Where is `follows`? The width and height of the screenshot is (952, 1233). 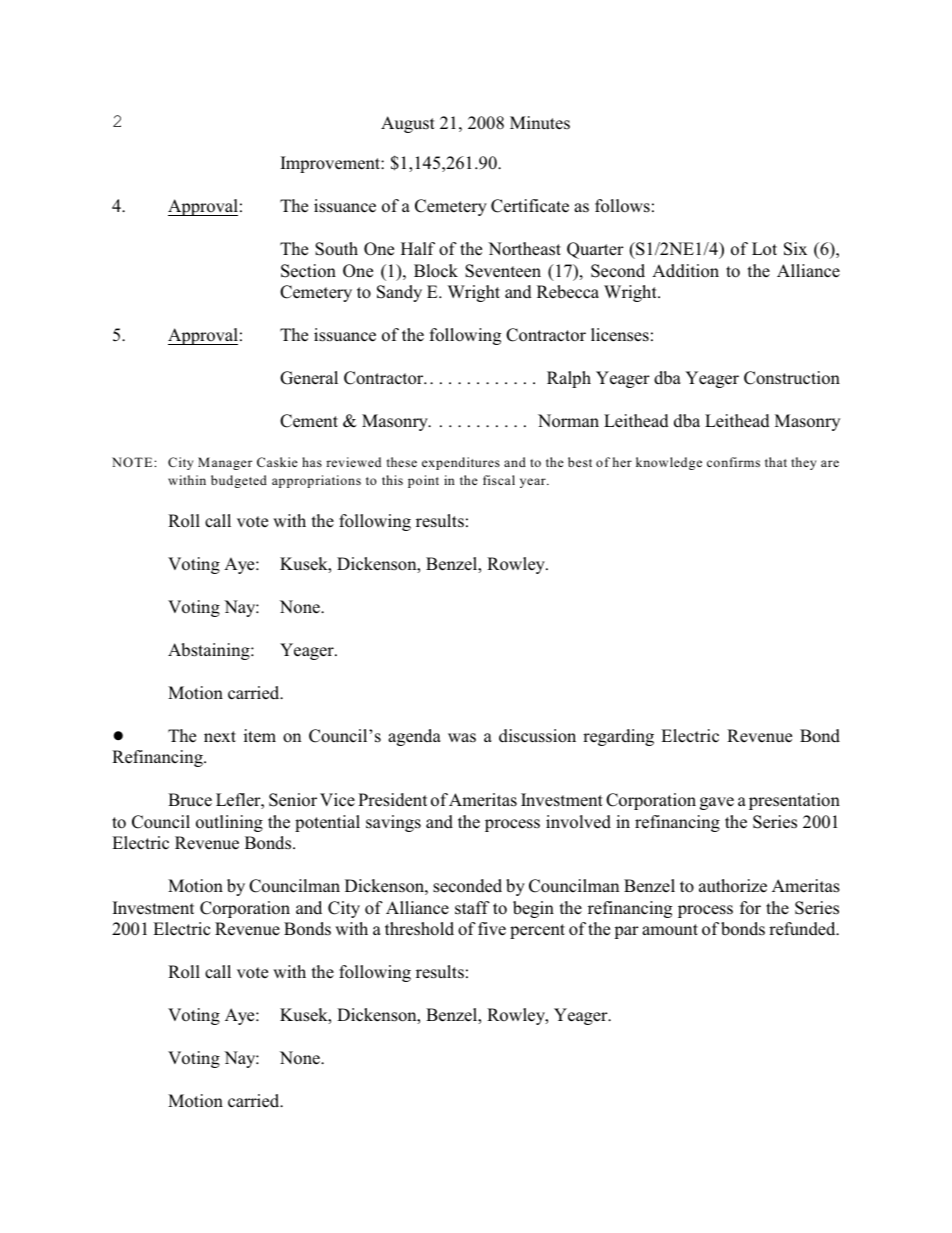
follows is located at coordinates (622, 206).
